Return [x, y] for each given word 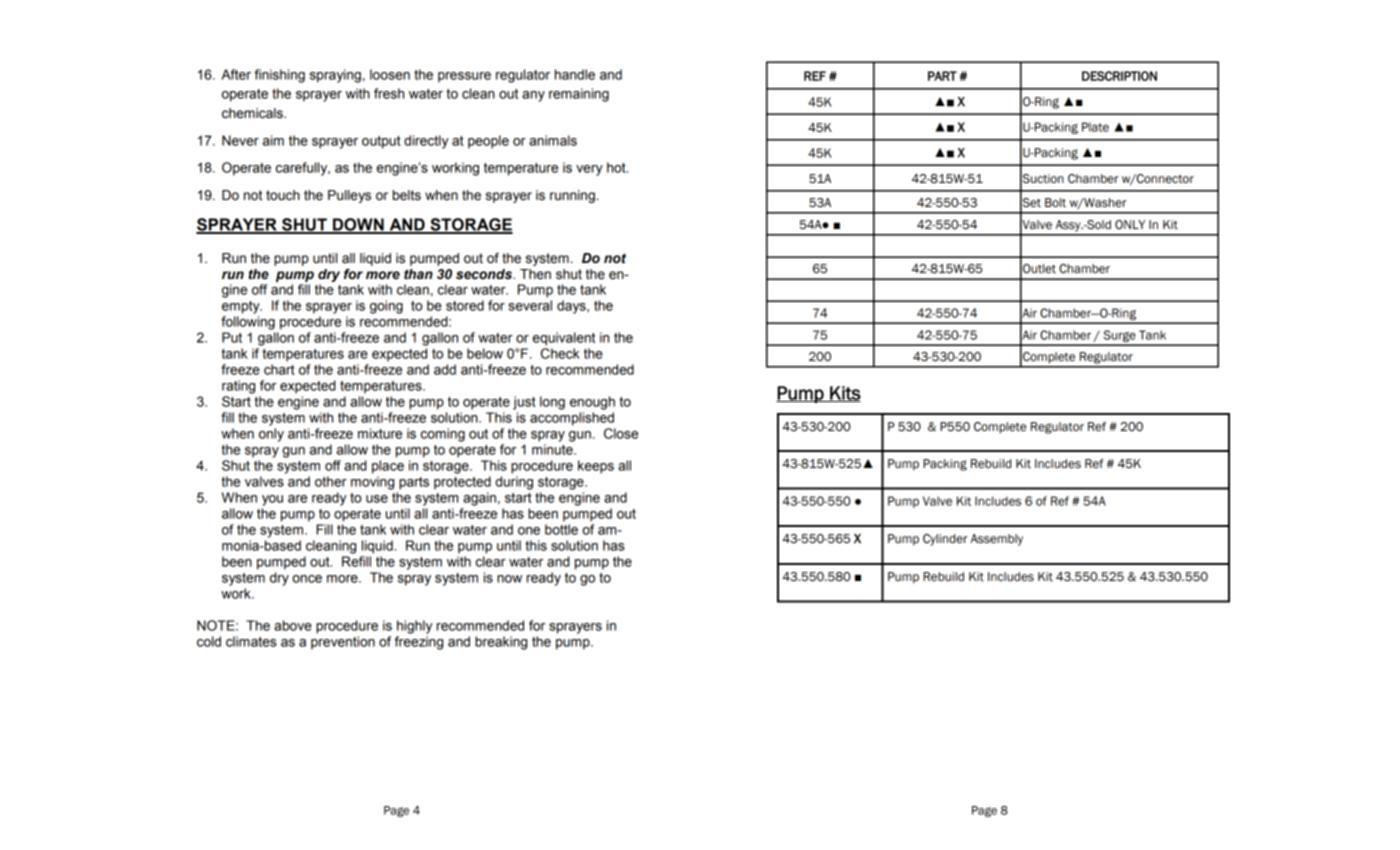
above [293, 625]
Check [560, 353]
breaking [501, 643]
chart [279, 369]
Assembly [997, 540]
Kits [844, 394]
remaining [579, 95]
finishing [279, 76]
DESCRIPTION [1119, 76]
